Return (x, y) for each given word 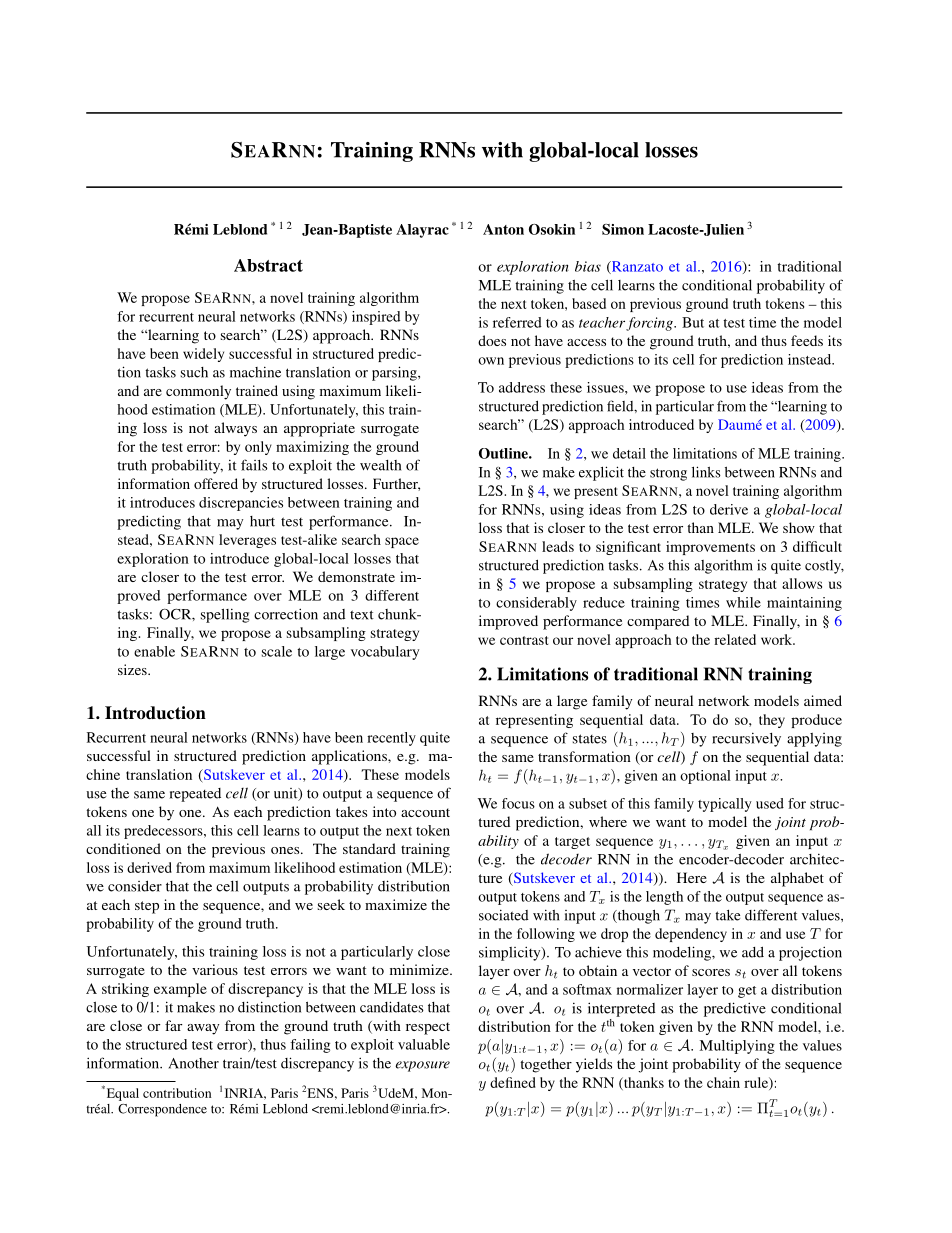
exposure (422, 1066)
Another (194, 1063)
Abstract (268, 265)
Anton (503, 229)
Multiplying (737, 1047)
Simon (623, 229)
